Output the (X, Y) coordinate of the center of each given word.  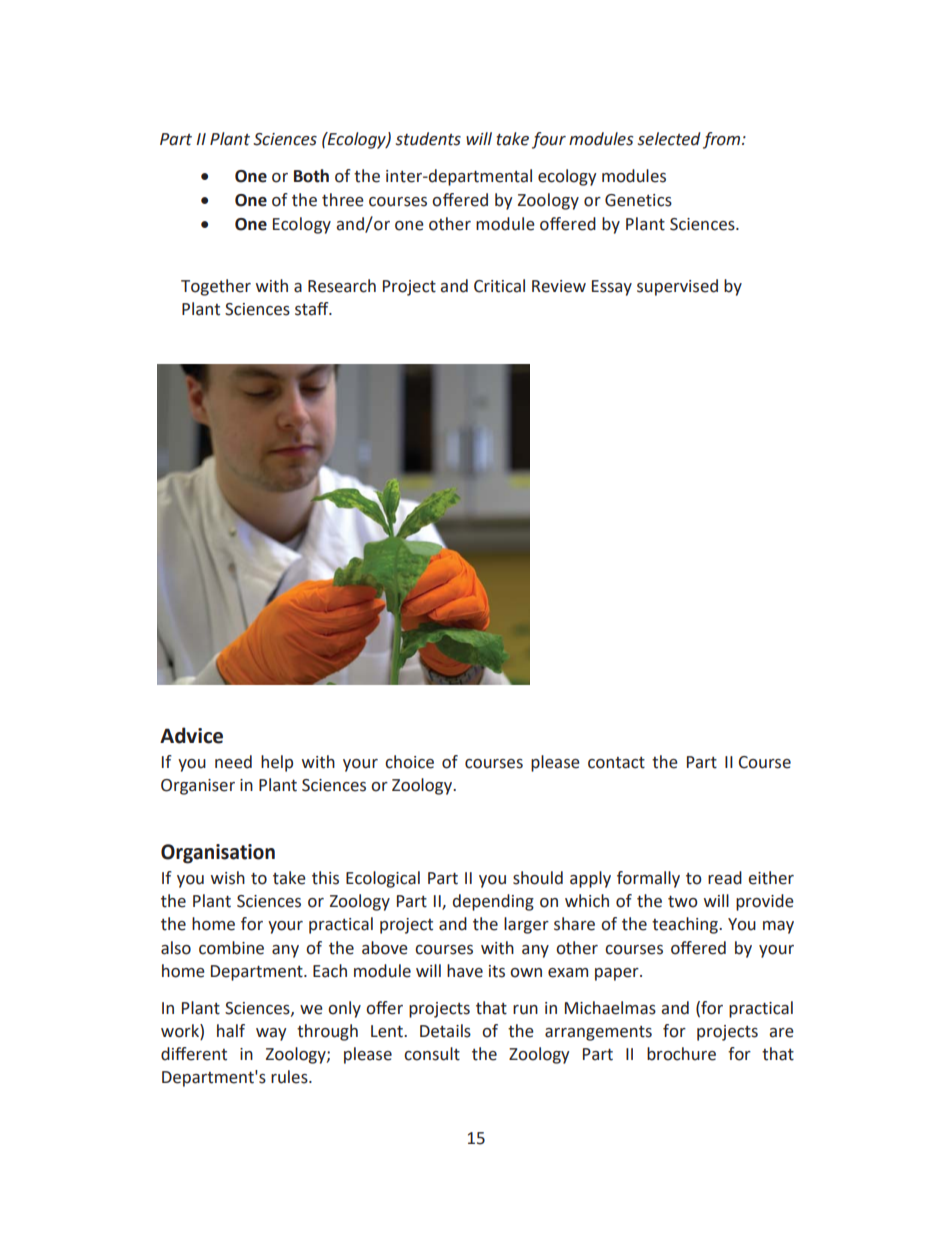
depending (493, 902)
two (683, 901)
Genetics (638, 200)
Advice (191, 735)
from (723, 140)
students (428, 139)
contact (616, 763)
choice (409, 762)
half (231, 1031)
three (343, 200)
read (725, 878)
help (277, 763)
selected (669, 139)
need (233, 762)
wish (228, 878)
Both (311, 176)
